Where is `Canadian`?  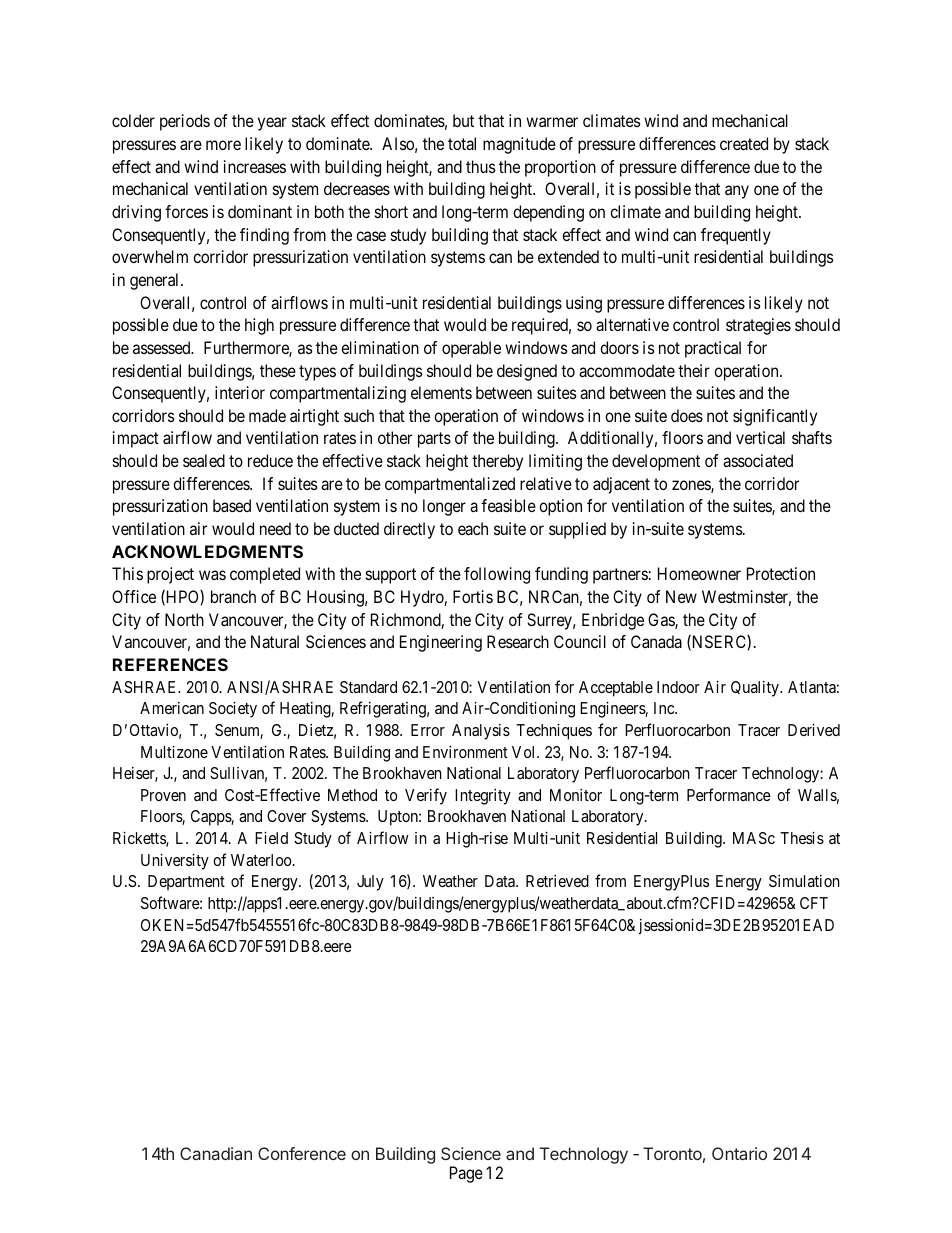 Canadian is located at coordinates (216, 1153).
